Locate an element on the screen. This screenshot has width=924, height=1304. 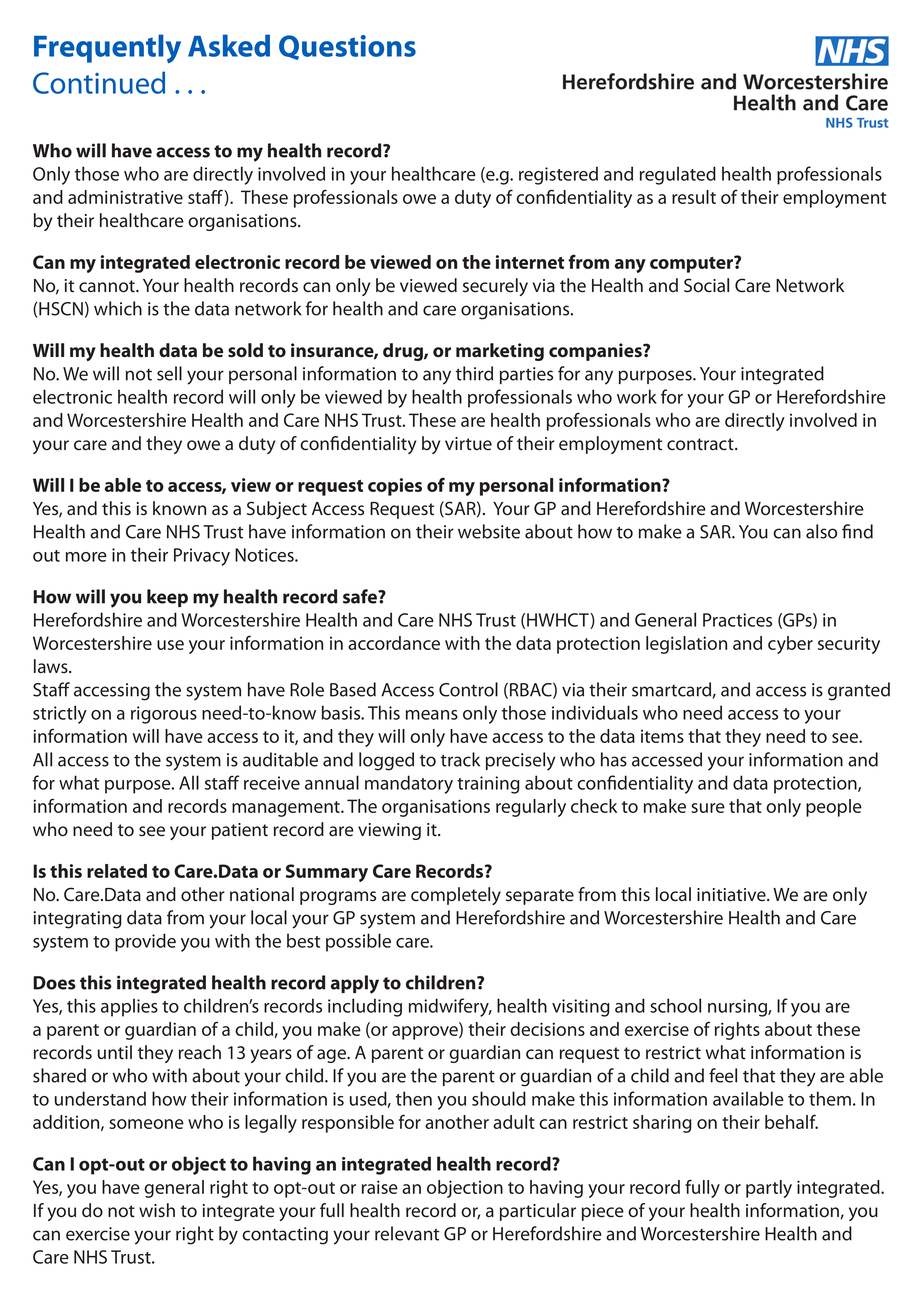
contract is located at coordinates (701, 444).
